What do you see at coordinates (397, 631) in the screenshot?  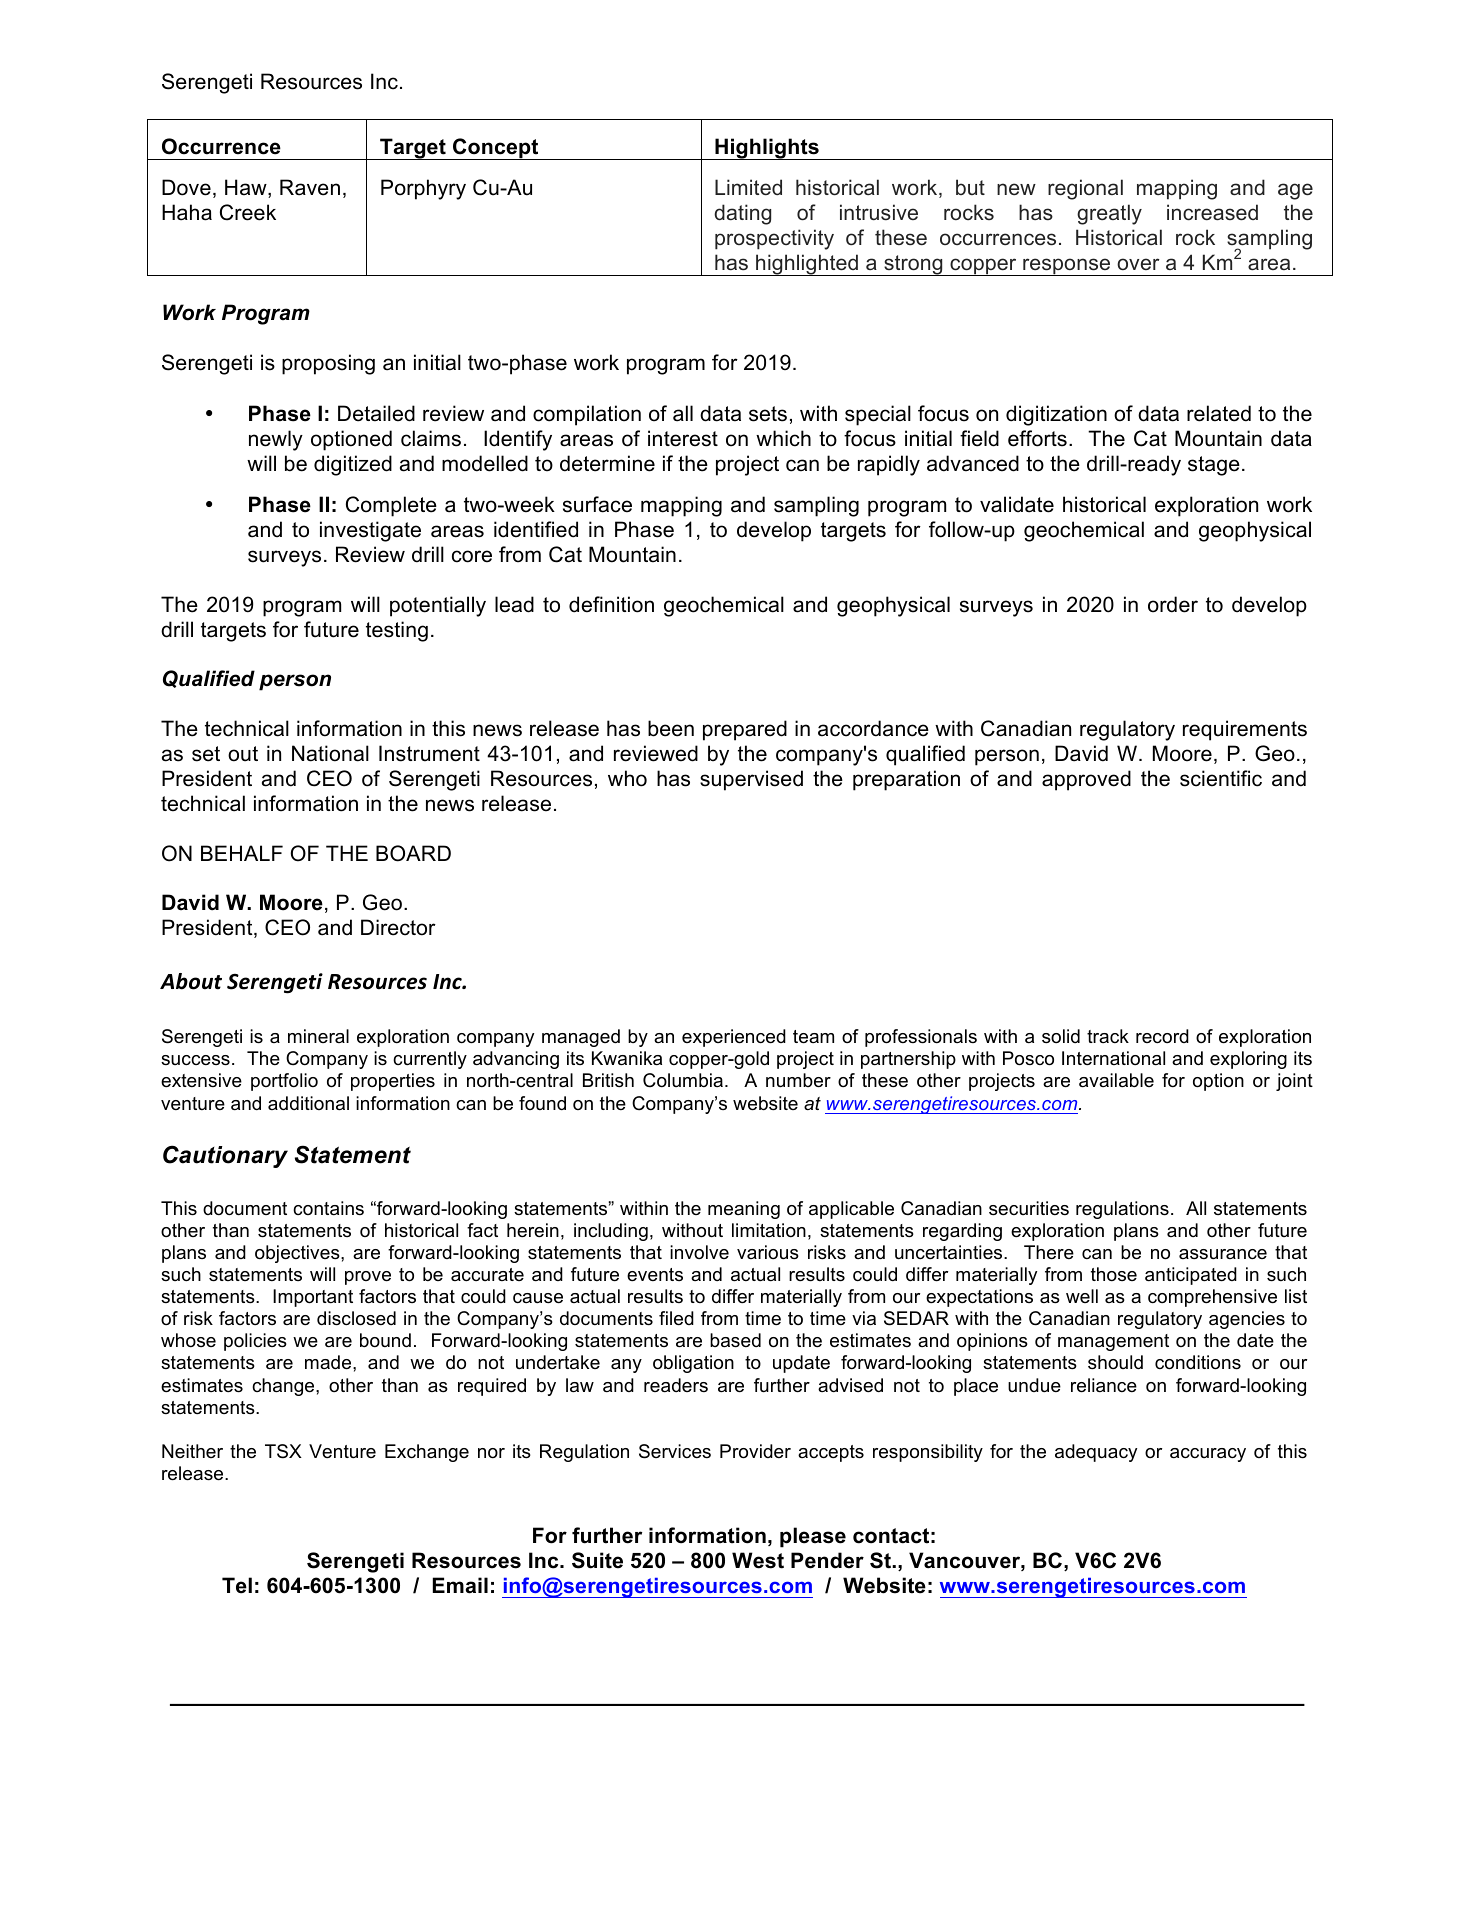 I see `testing` at bounding box center [397, 631].
